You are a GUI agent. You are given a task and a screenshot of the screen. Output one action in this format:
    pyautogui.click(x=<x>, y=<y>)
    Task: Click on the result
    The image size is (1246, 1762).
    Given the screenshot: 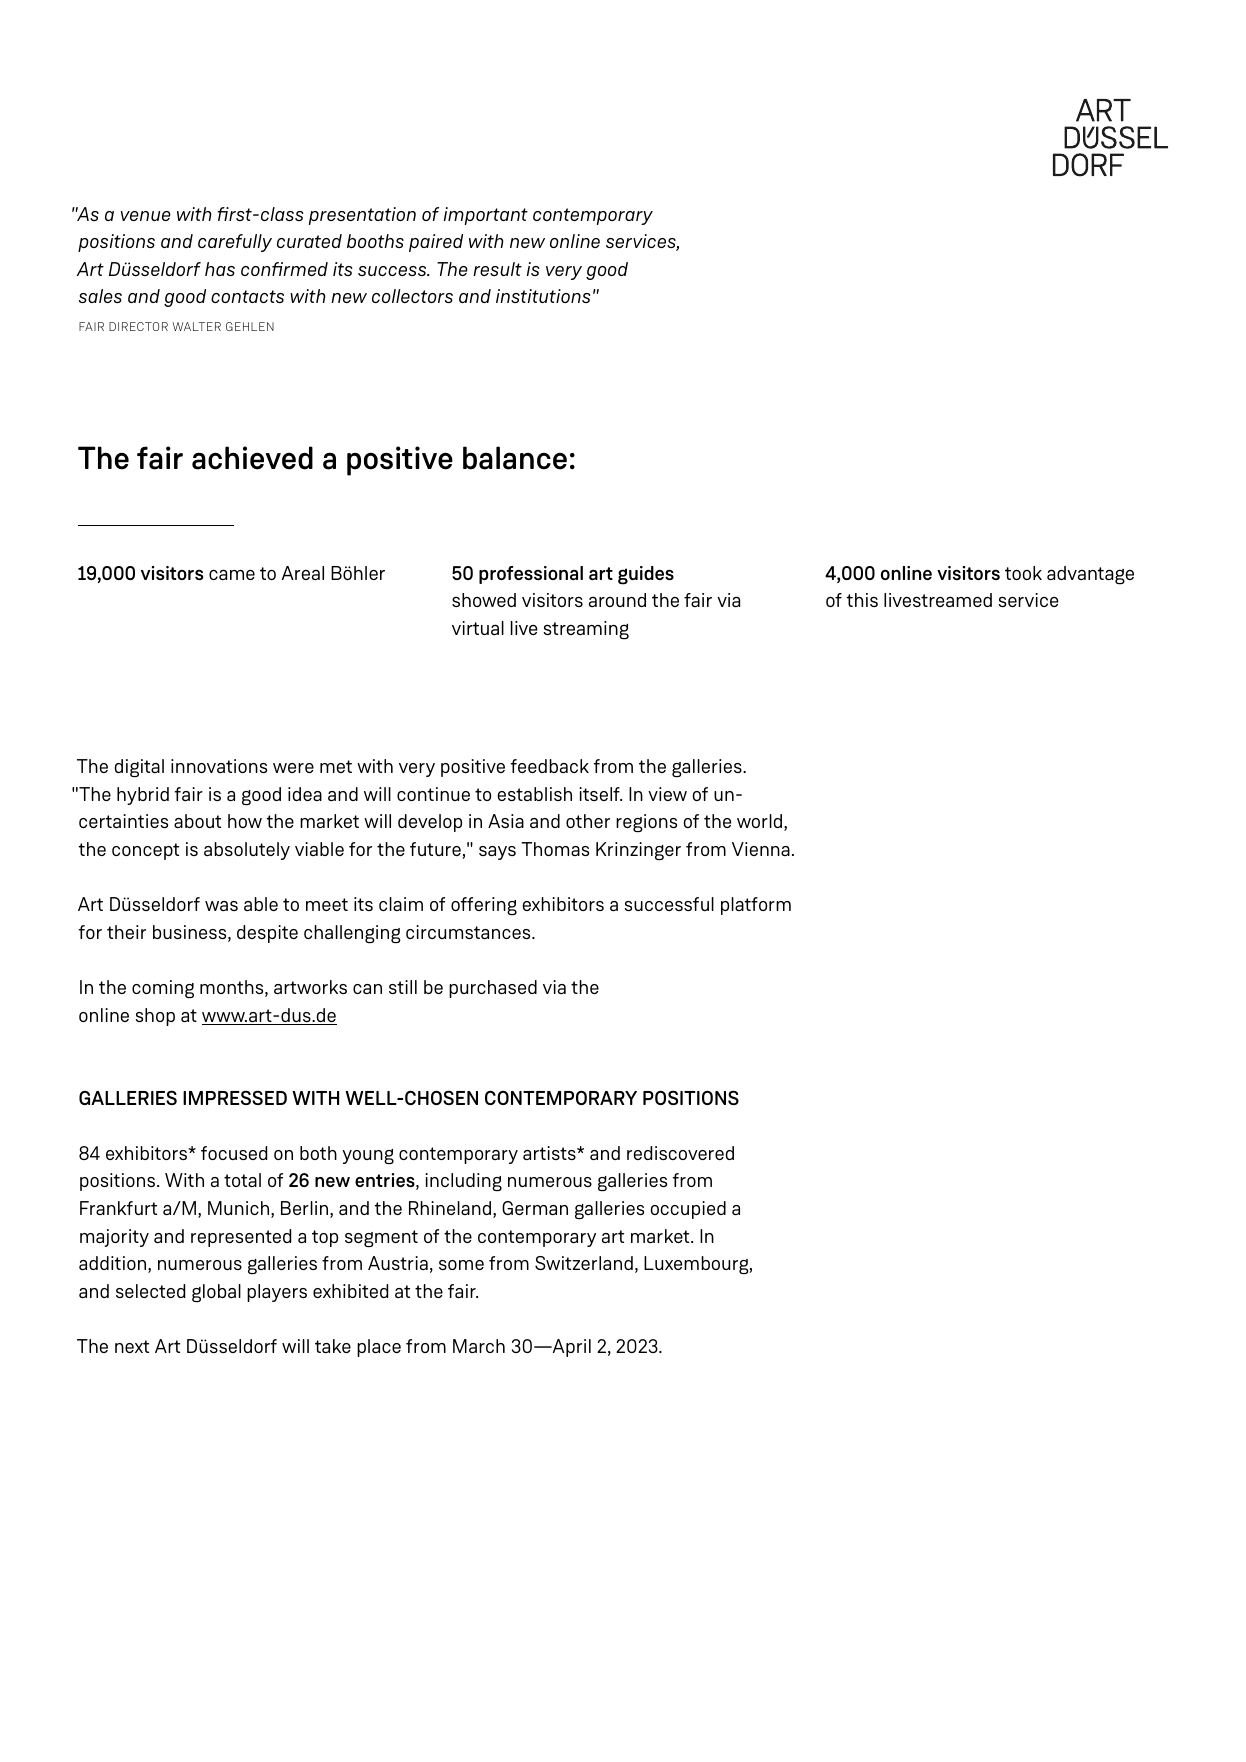 What is the action you would take?
    pyautogui.click(x=497, y=269)
